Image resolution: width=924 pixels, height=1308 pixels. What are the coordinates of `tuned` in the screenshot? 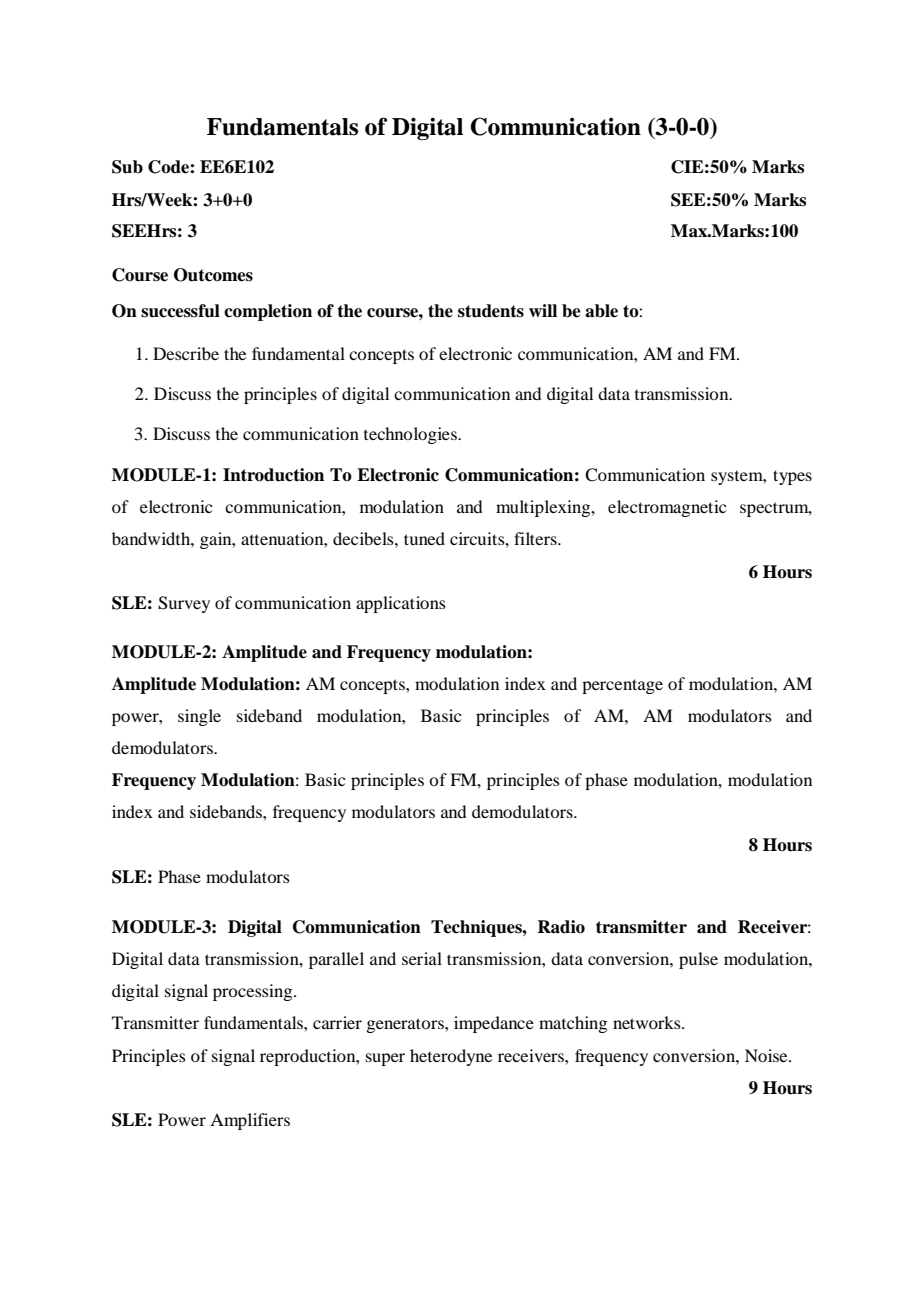 It's located at (424, 538).
